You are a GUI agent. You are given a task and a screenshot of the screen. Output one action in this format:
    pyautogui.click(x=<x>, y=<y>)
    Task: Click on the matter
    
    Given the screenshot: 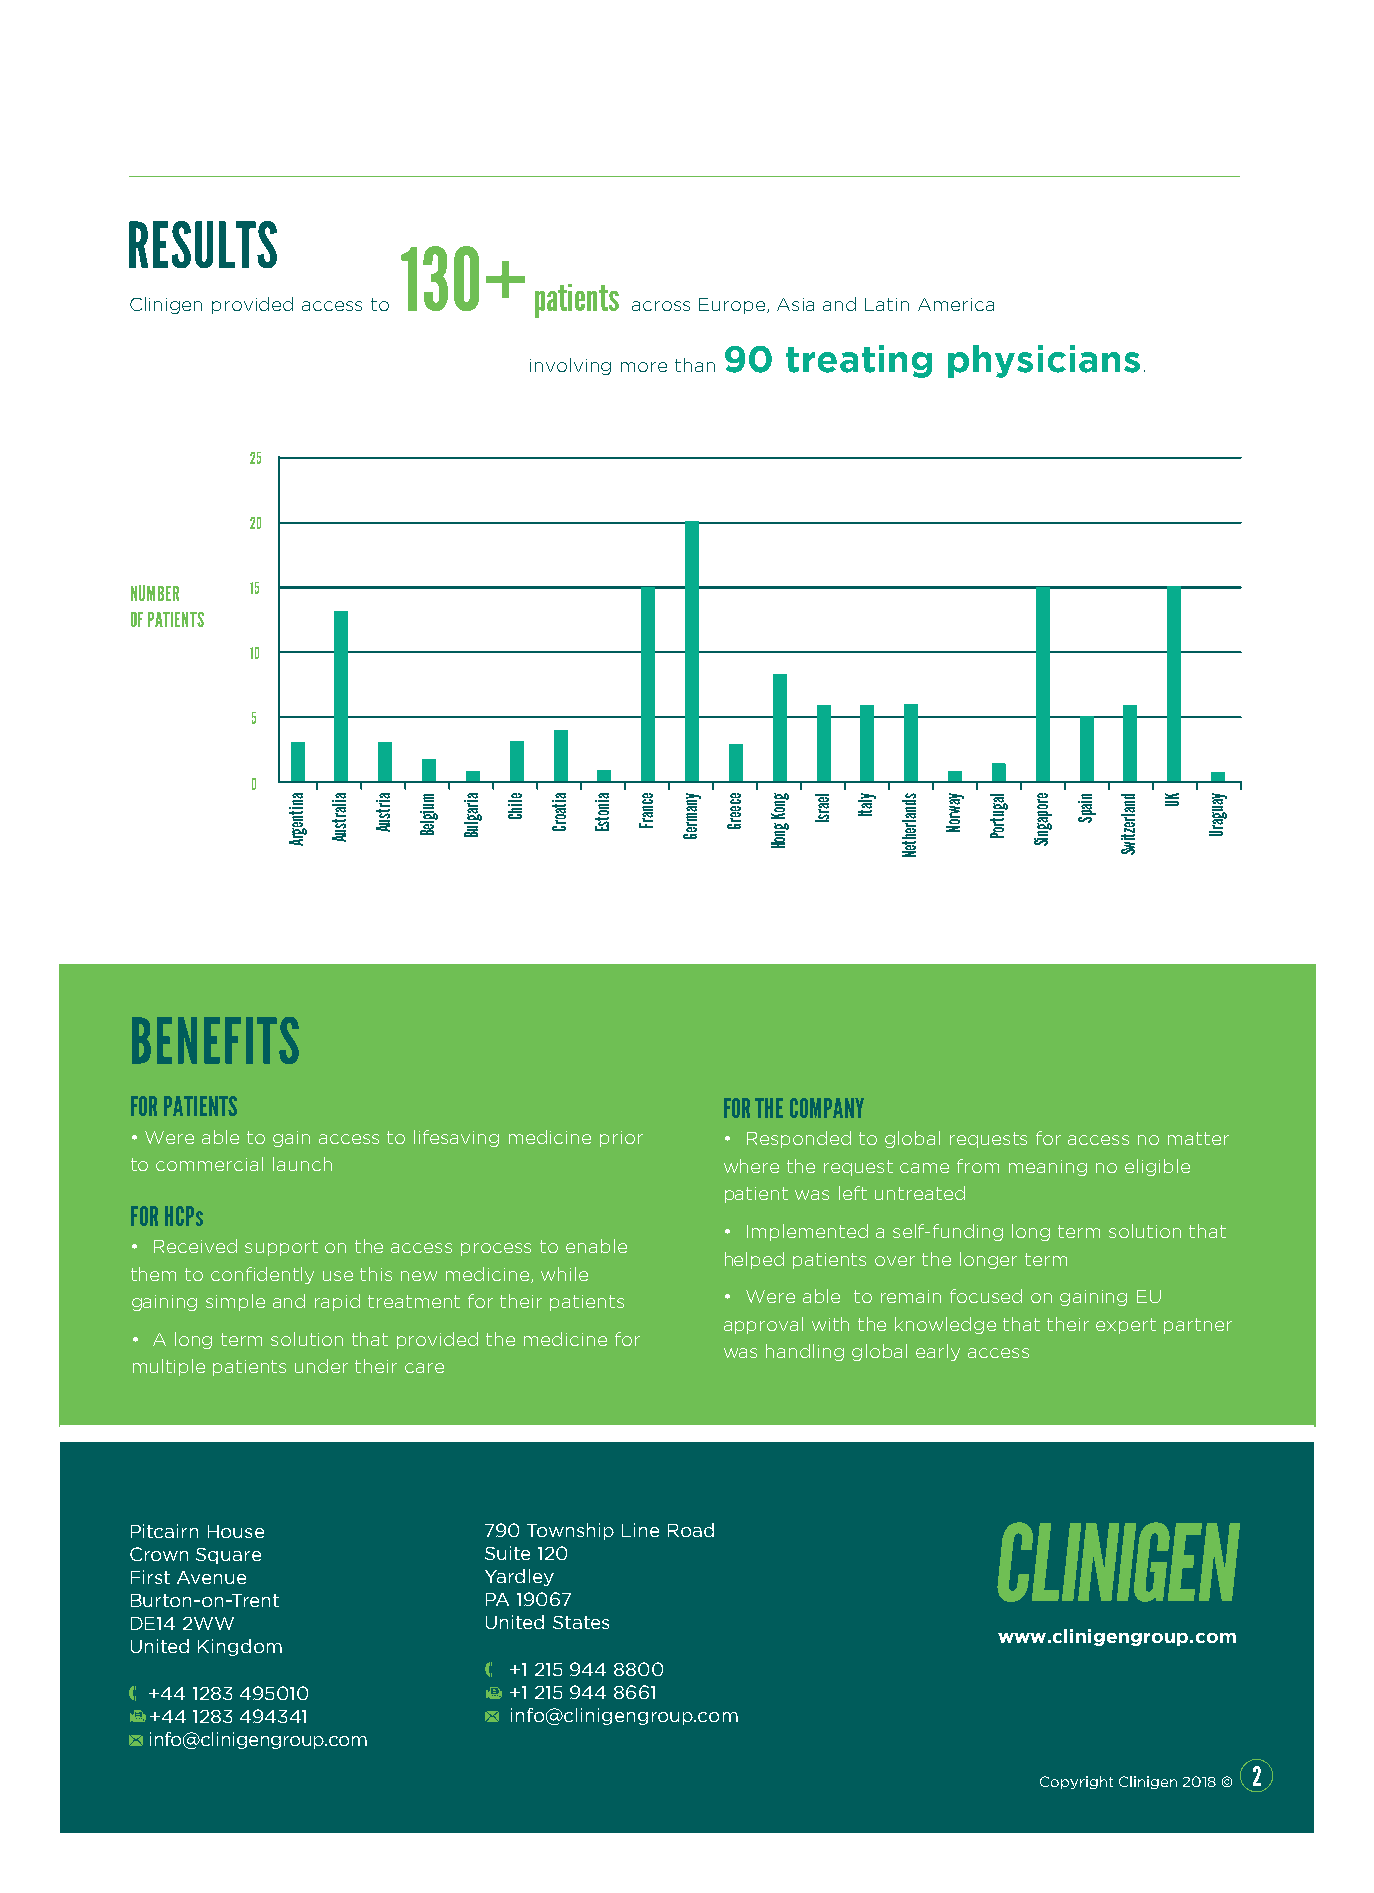 What is the action you would take?
    pyautogui.click(x=1198, y=1138)
